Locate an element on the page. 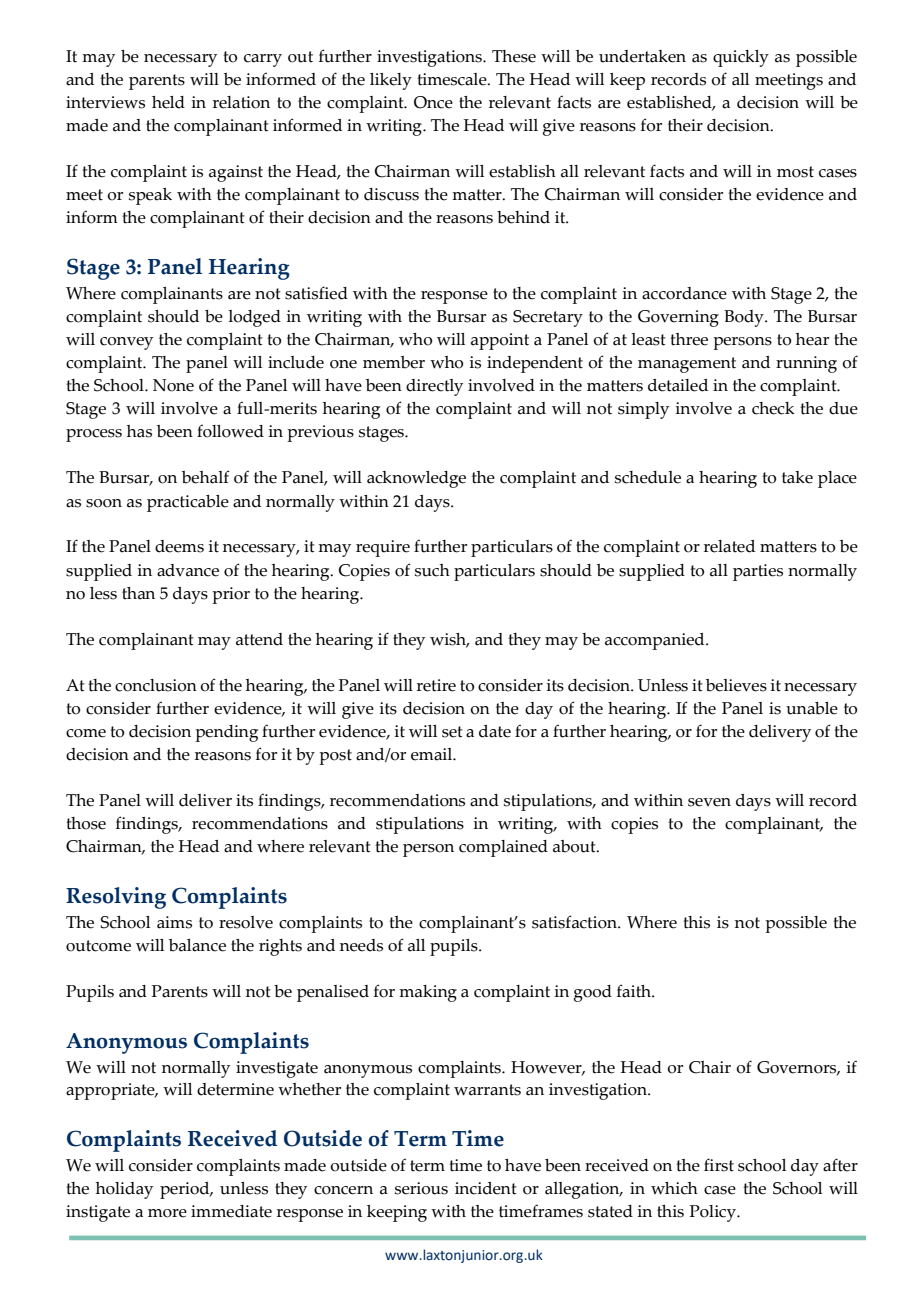 The image size is (924, 1308). more is located at coordinates (167, 1213).
